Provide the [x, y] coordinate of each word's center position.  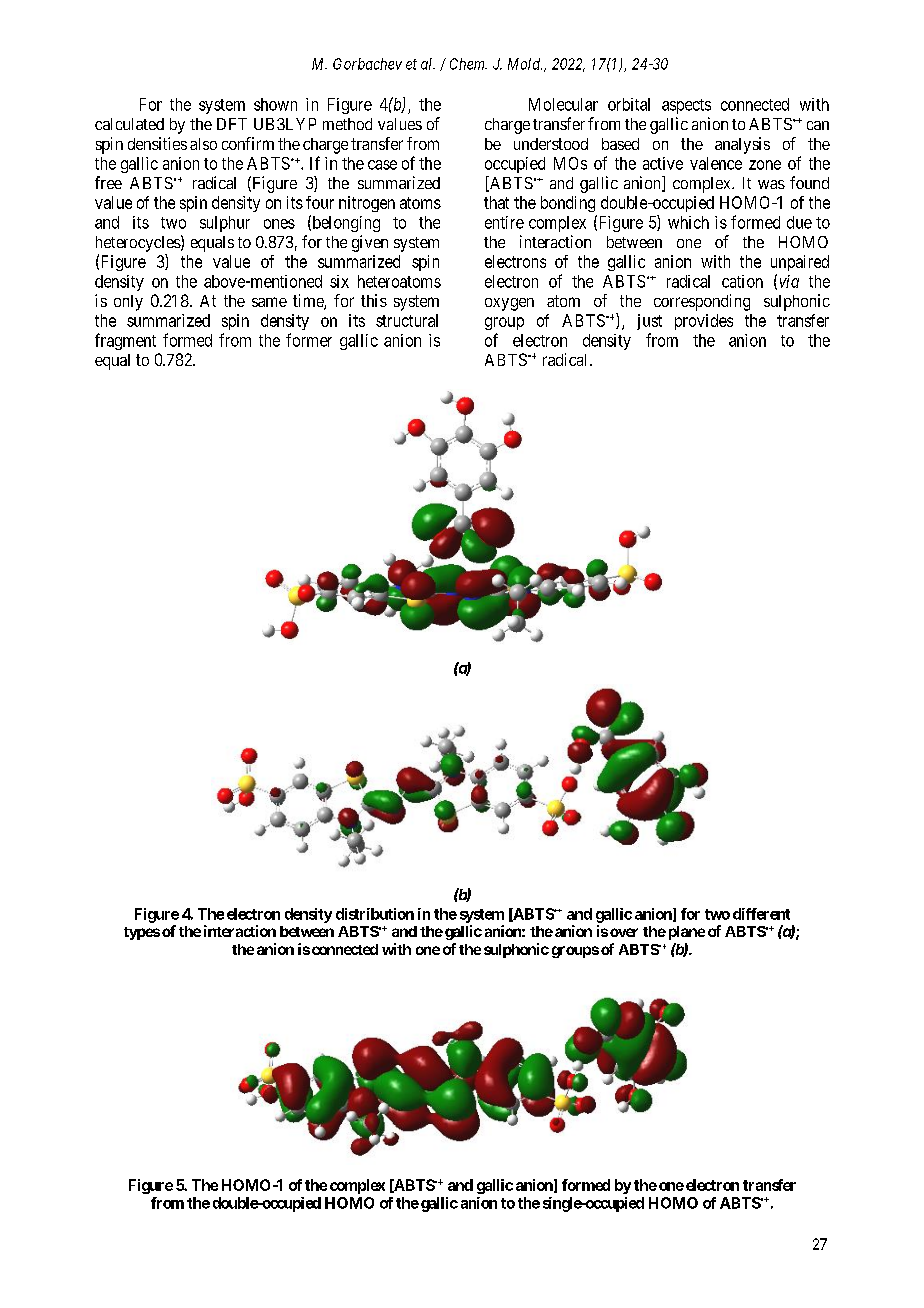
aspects [686, 106]
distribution [375, 914]
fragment [125, 341]
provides [704, 322]
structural [407, 320]
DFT [232, 124]
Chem [468, 64]
